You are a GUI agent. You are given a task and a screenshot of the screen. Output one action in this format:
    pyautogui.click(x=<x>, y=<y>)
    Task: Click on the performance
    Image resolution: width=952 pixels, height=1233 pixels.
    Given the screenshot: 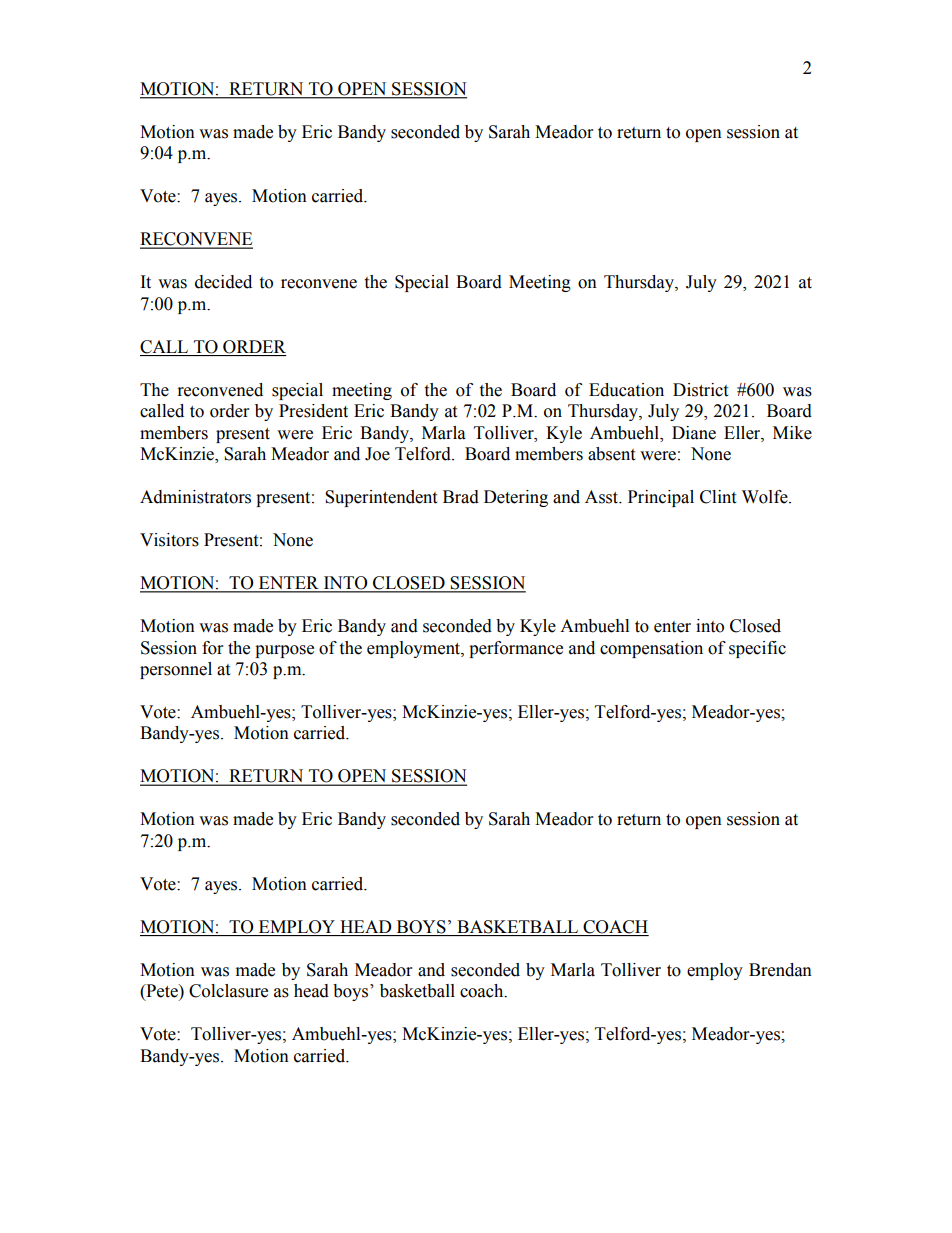 What is the action you would take?
    pyautogui.click(x=516, y=649)
